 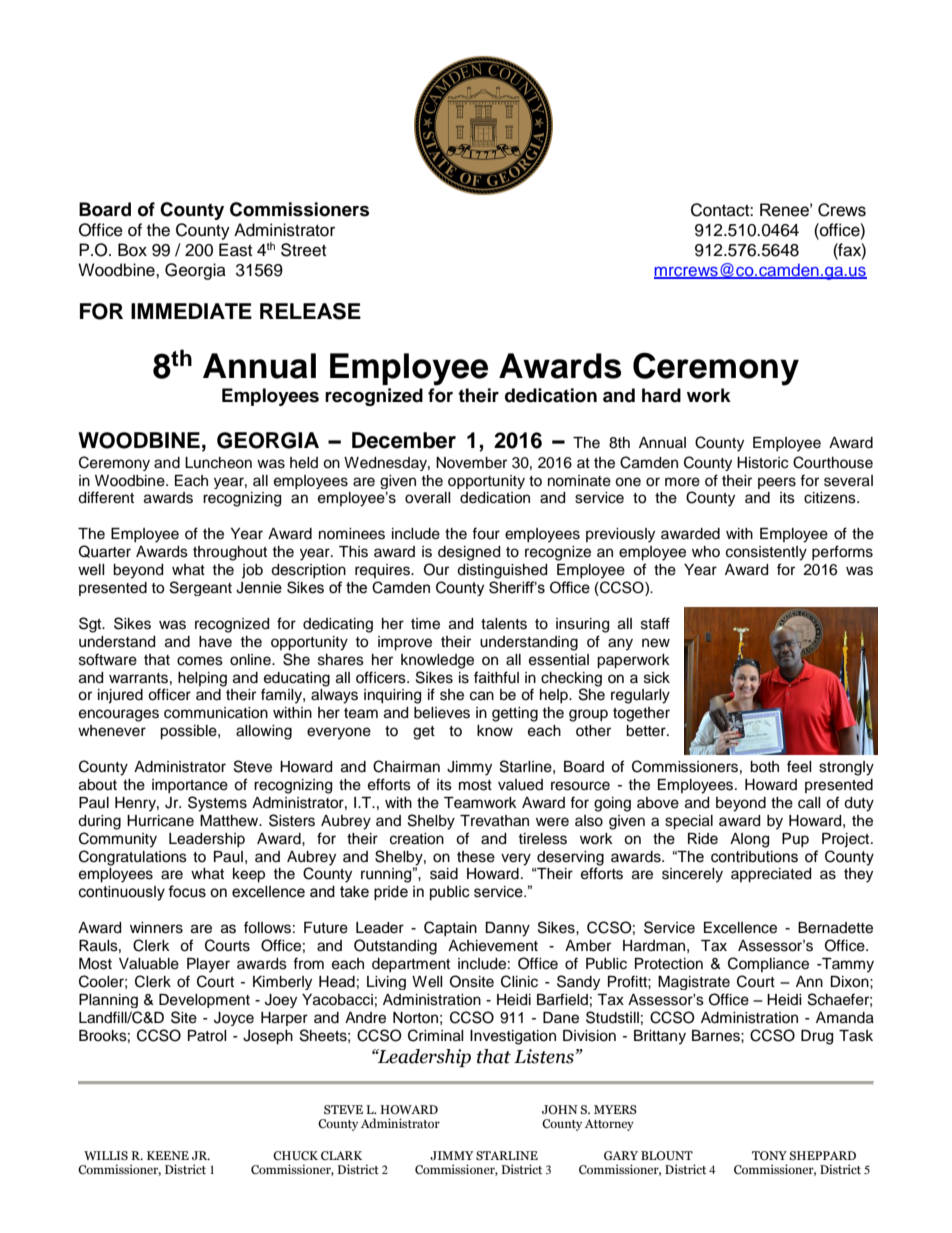 What do you see at coordinates (216, 713) in the image?
I see `communication` at bounding box center [216, 713].
